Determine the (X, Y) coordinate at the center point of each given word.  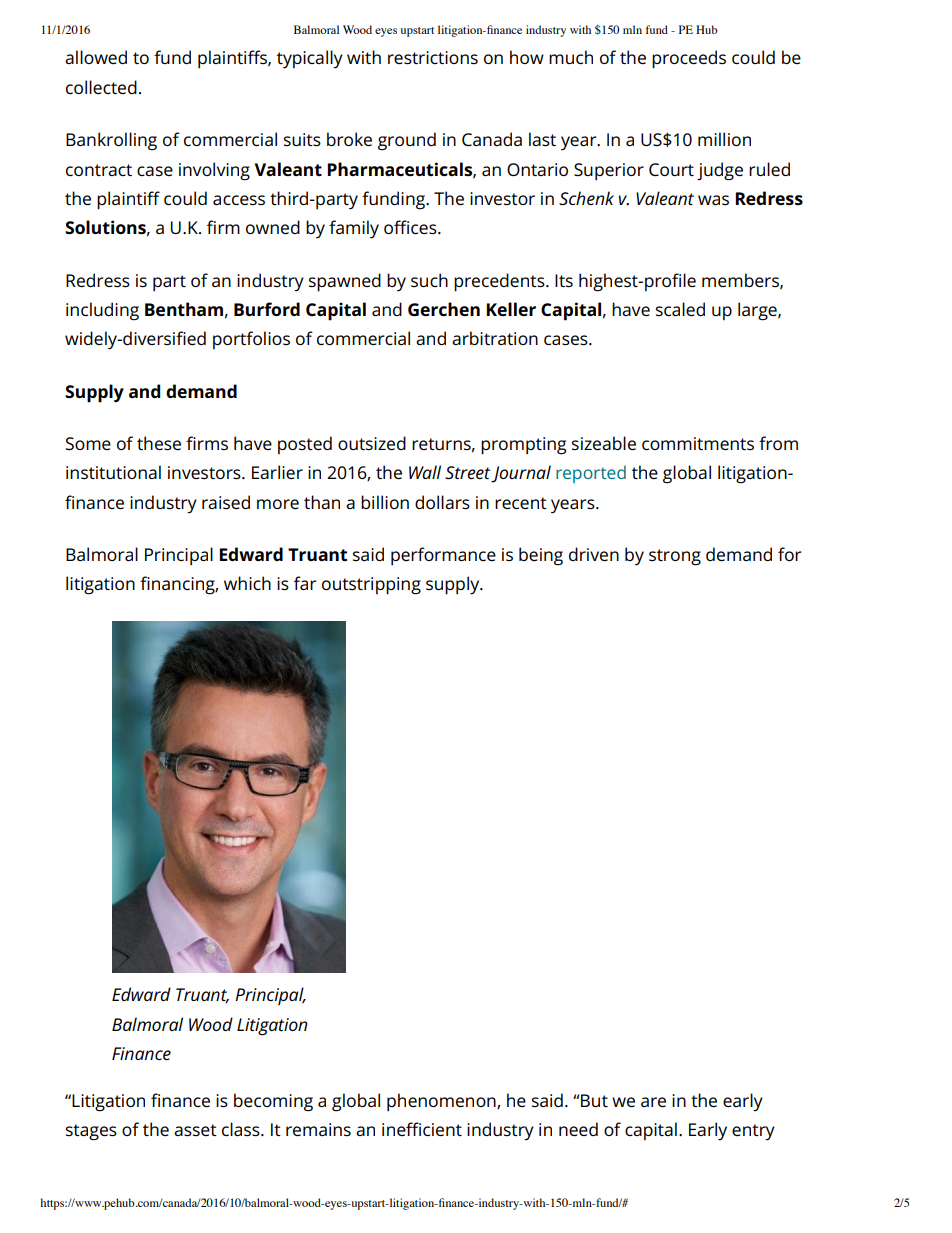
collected (101, 87)
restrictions (433, 57)
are (653, 1102)
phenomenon (442, 1102)
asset (195, 1130)
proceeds (689, 59)
